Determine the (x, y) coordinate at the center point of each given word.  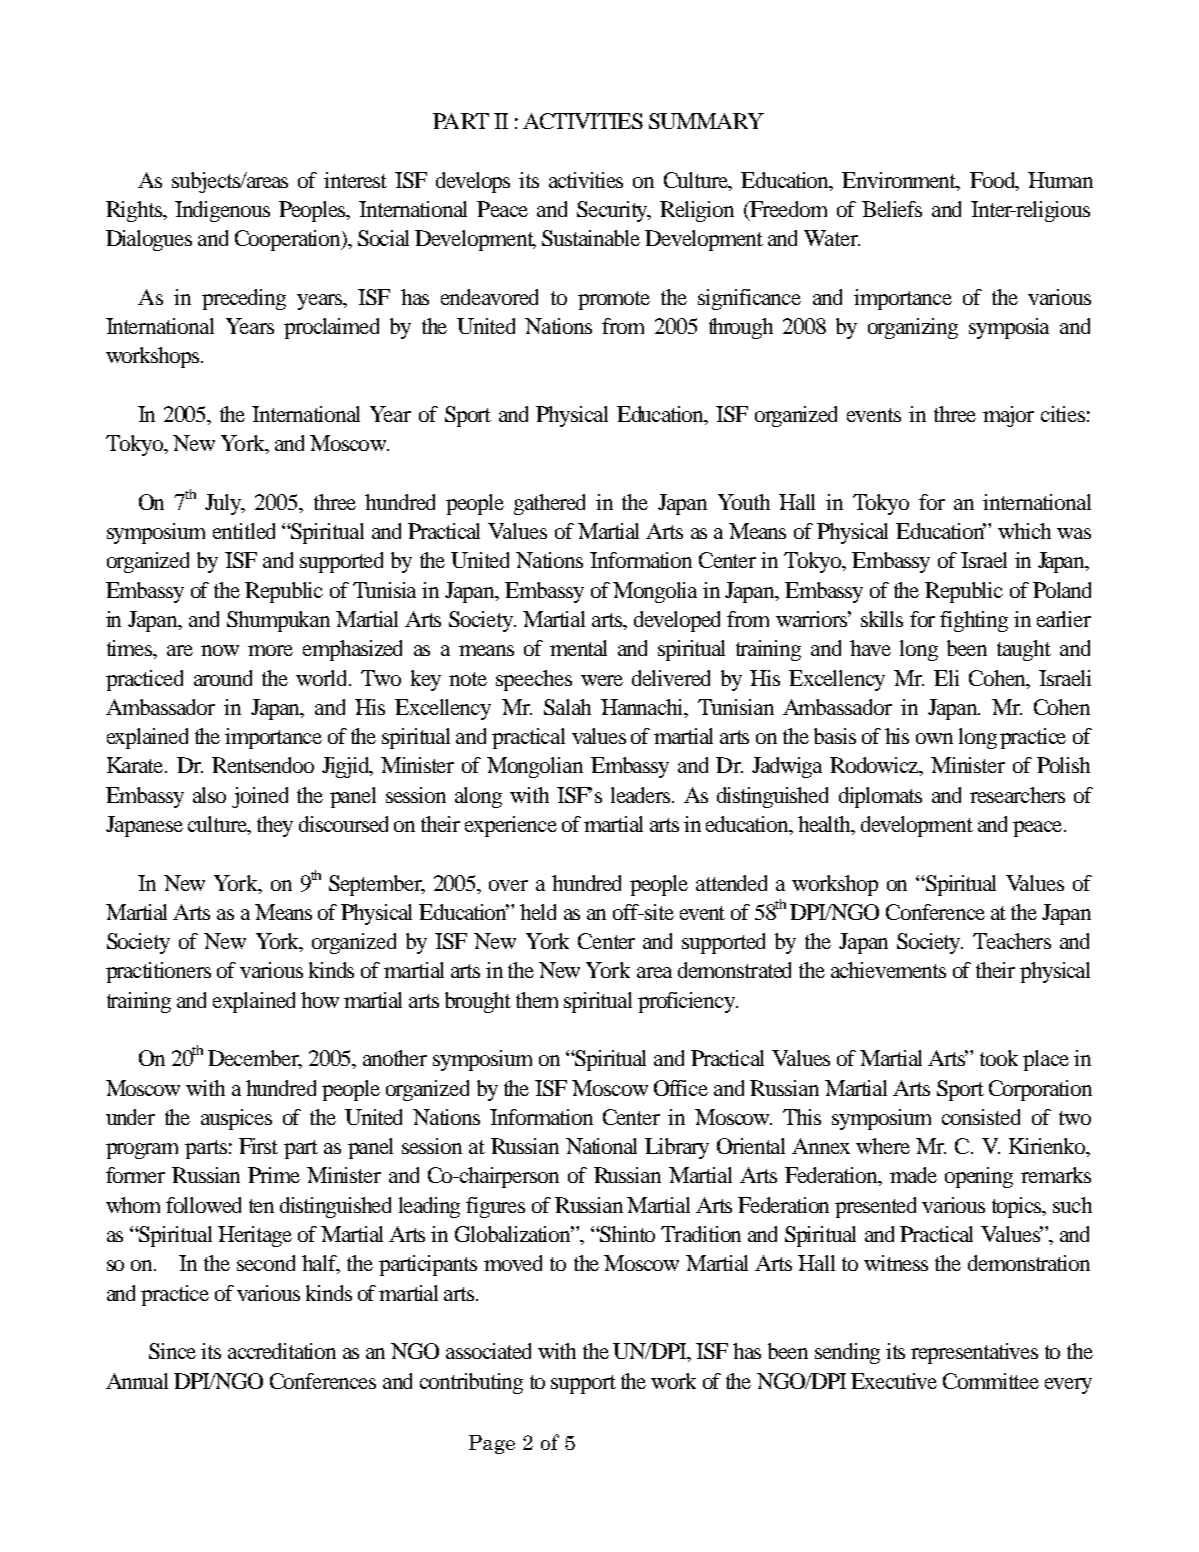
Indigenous (222, 211)
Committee (991, 1381)
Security (614, 211)
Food (994, 181)
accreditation (282, 1351)
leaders (642, 795)
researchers (1017, 795)
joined (260, 797)
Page (492, 1444)
